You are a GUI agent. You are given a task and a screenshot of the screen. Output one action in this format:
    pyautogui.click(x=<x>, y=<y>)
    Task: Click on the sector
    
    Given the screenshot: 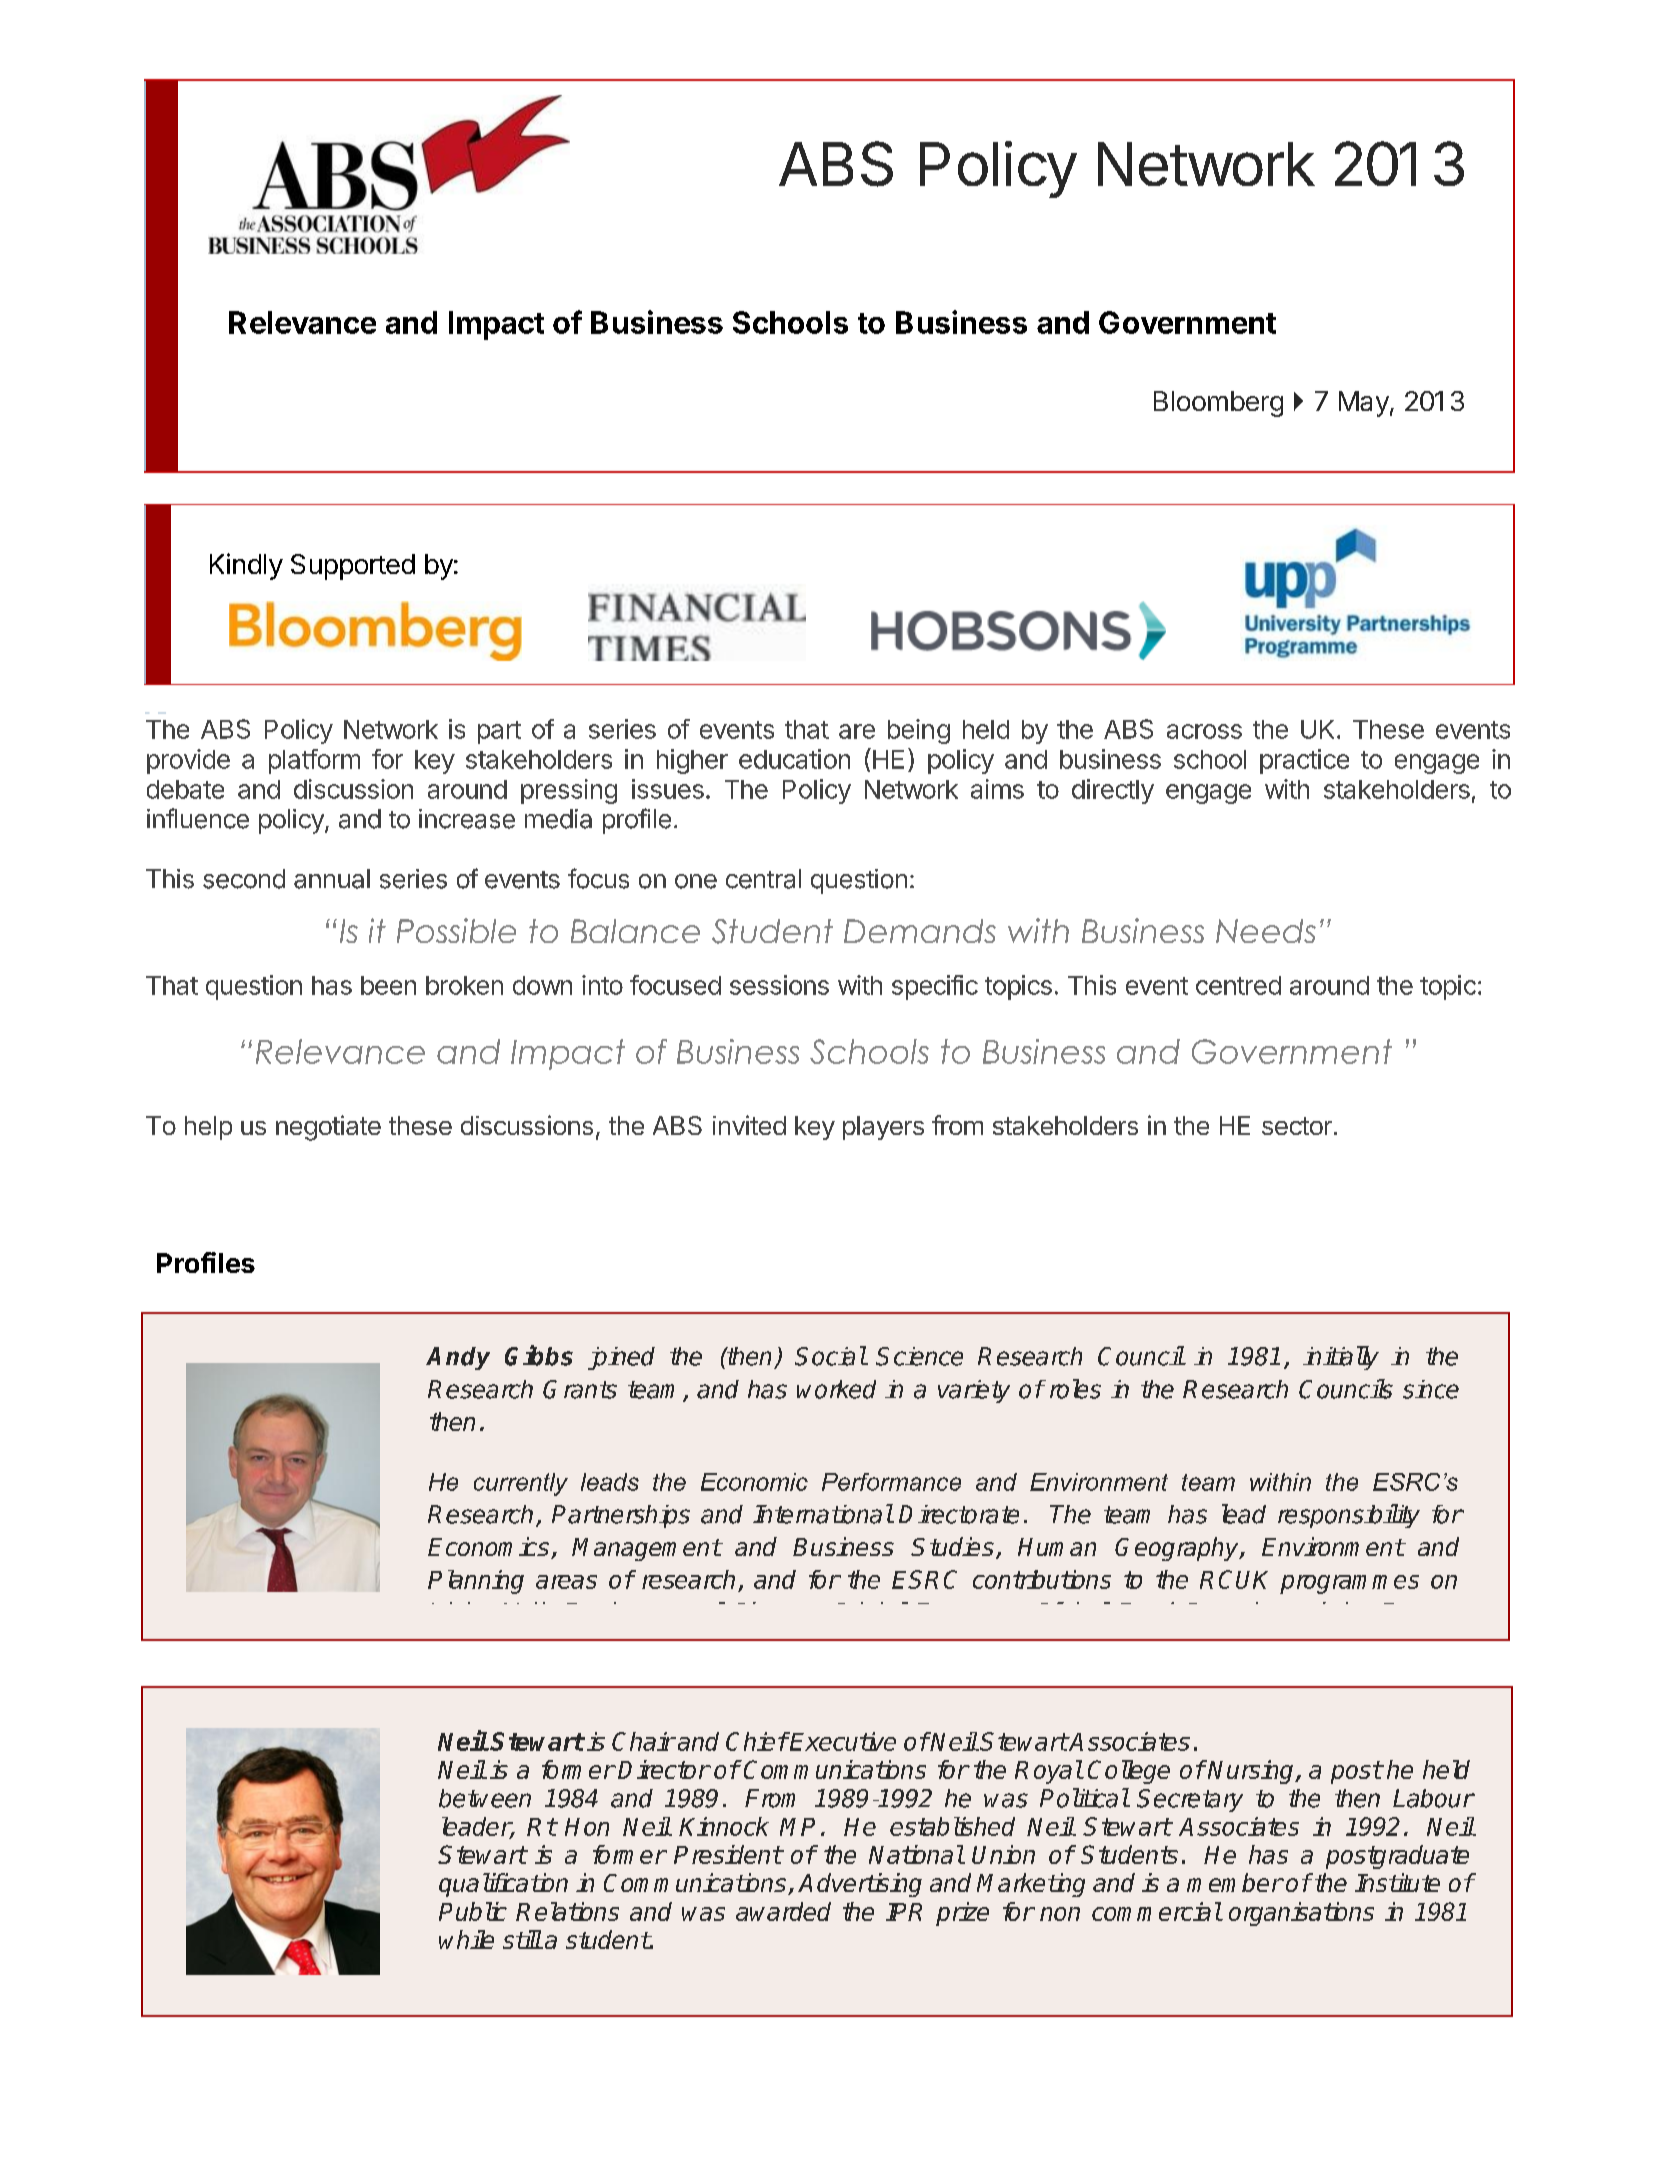 What is the action you would take?
    pyautogui.click(x=1297, y=1126)
